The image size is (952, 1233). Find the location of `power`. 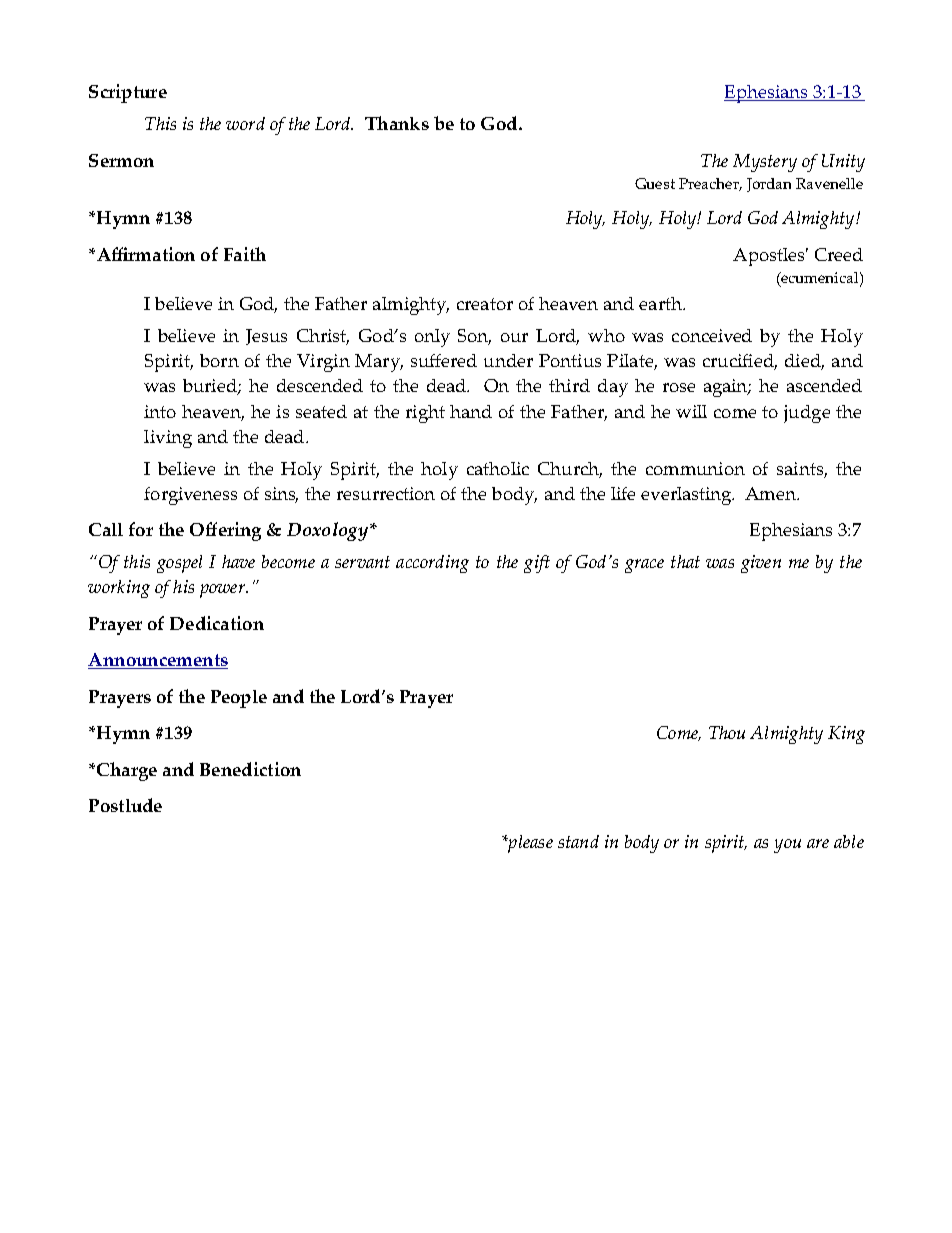

power is located at coordinates (223, 591).
